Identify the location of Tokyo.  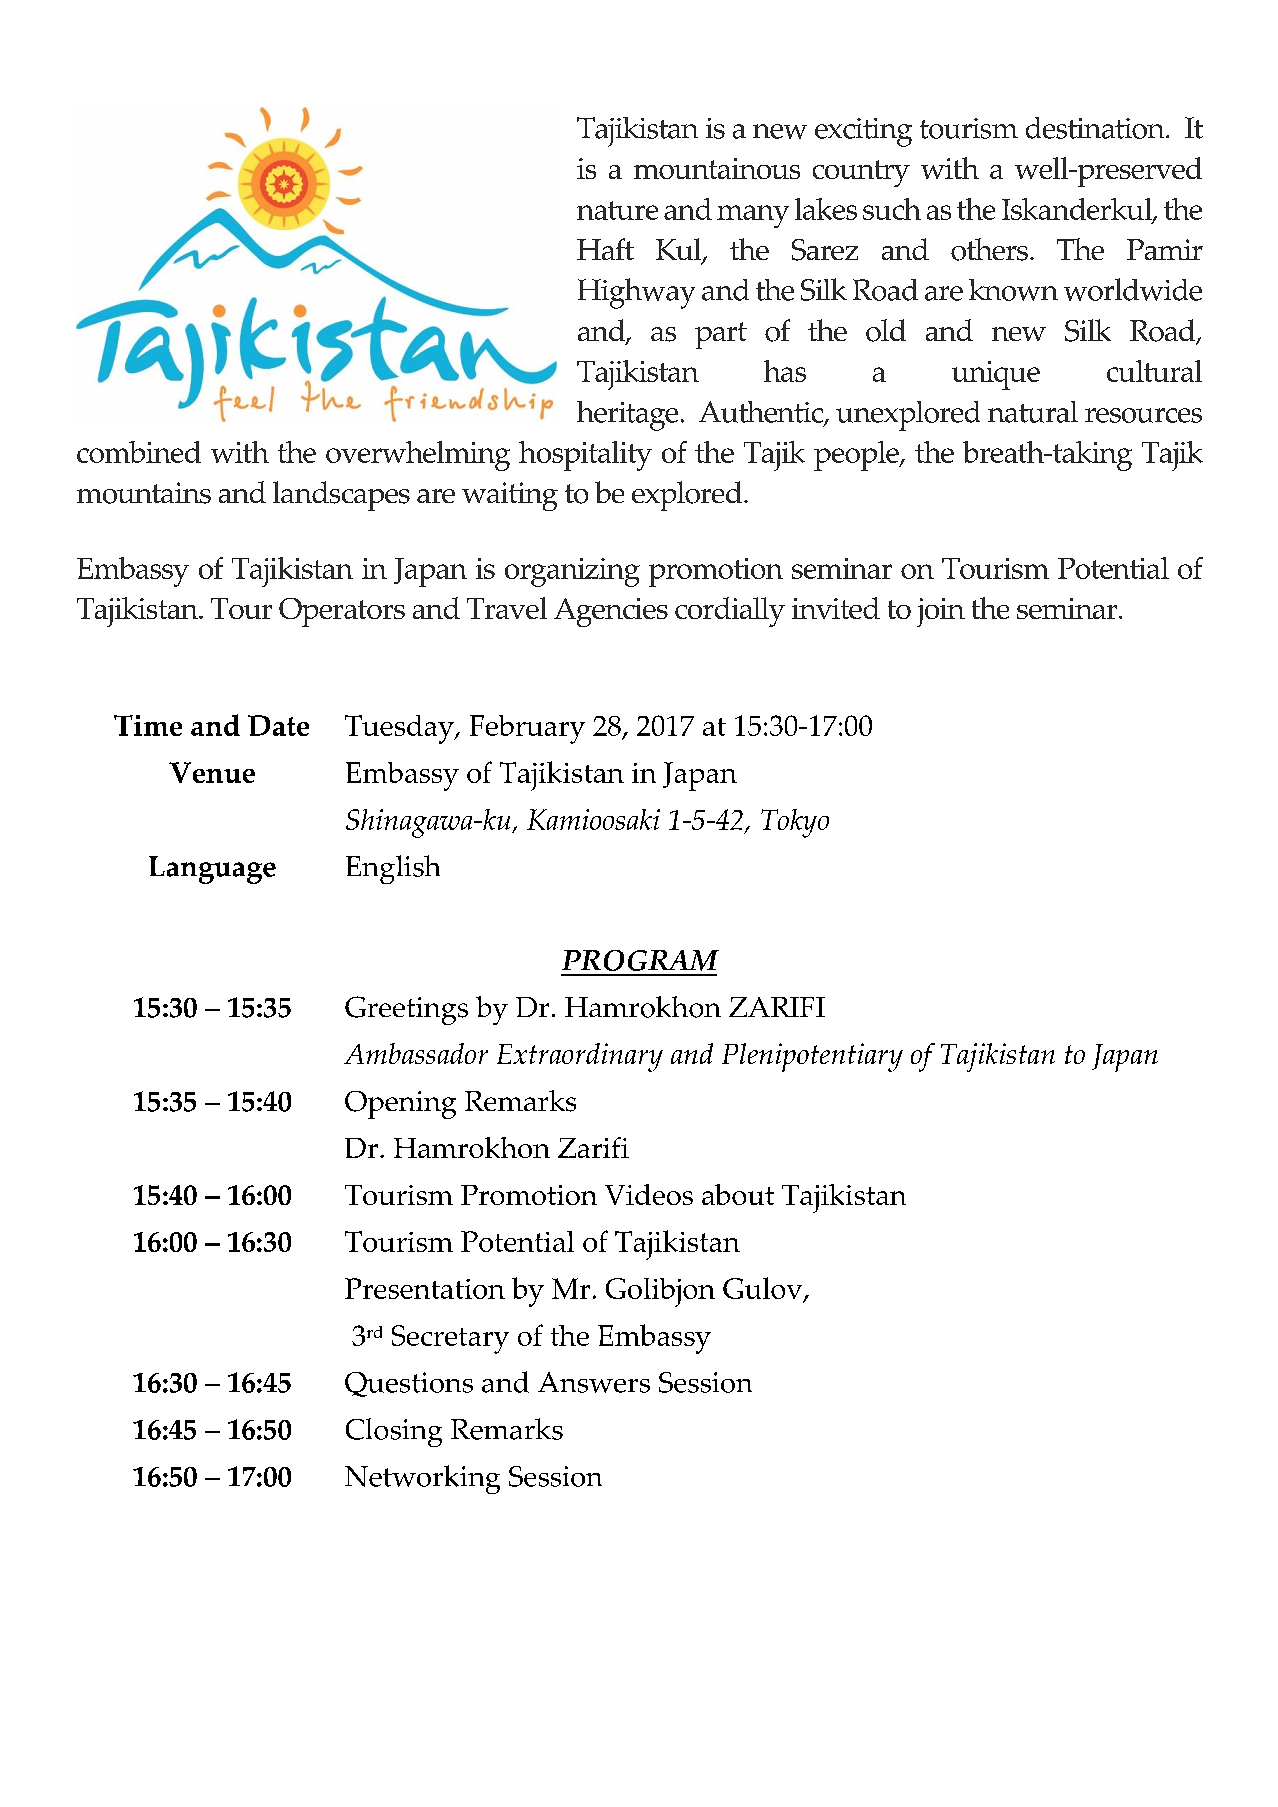
(795, 823).
